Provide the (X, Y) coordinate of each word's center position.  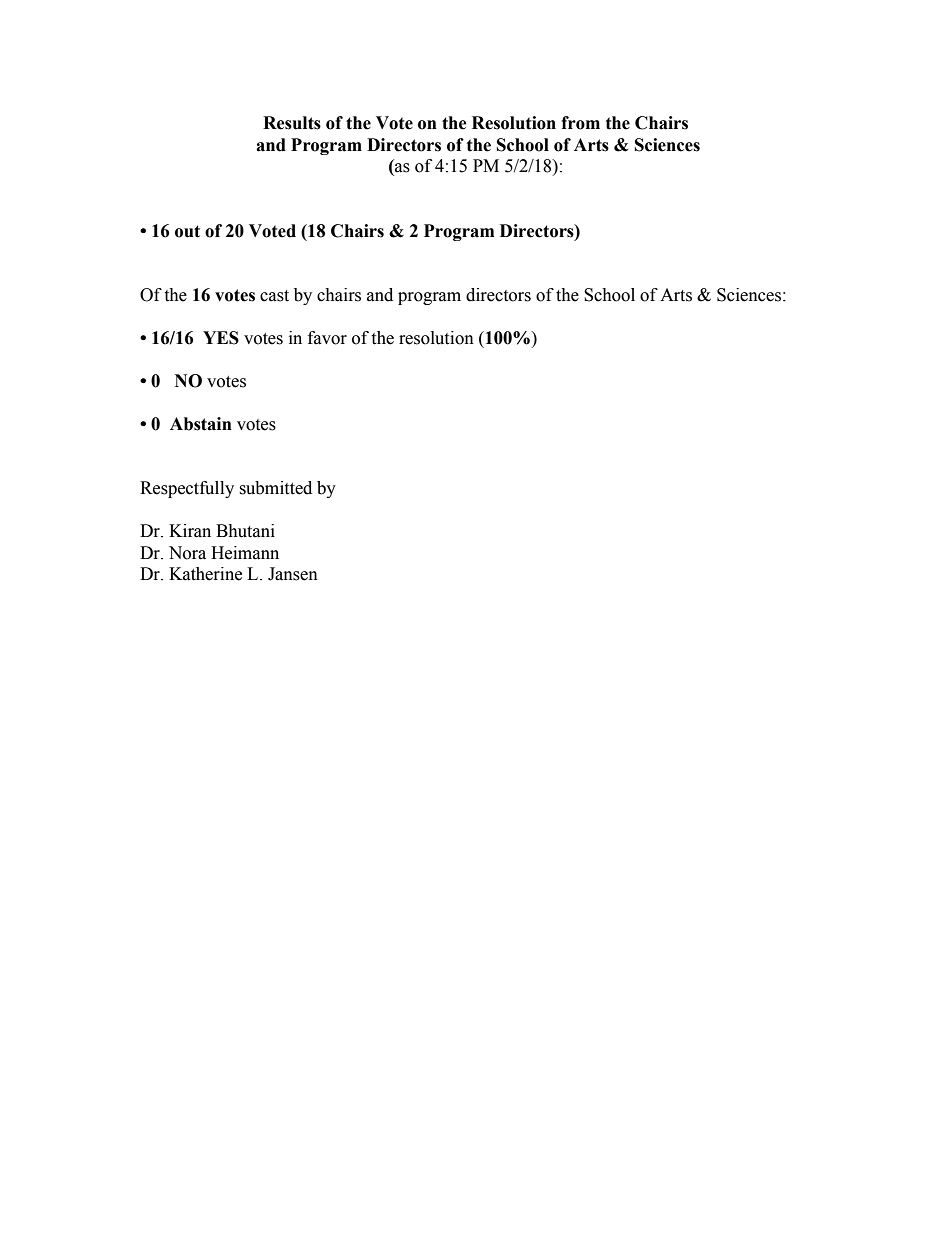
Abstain (201, 424)
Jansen (293, 574)
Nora (187, 553)
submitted (275, 488)
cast (274, 296)
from (580, 123)
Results (292, 123)
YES (221, 338)
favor (327, 338)
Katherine (205, 574)
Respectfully (187, 489)
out (187, 231)
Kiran (190, 531)
